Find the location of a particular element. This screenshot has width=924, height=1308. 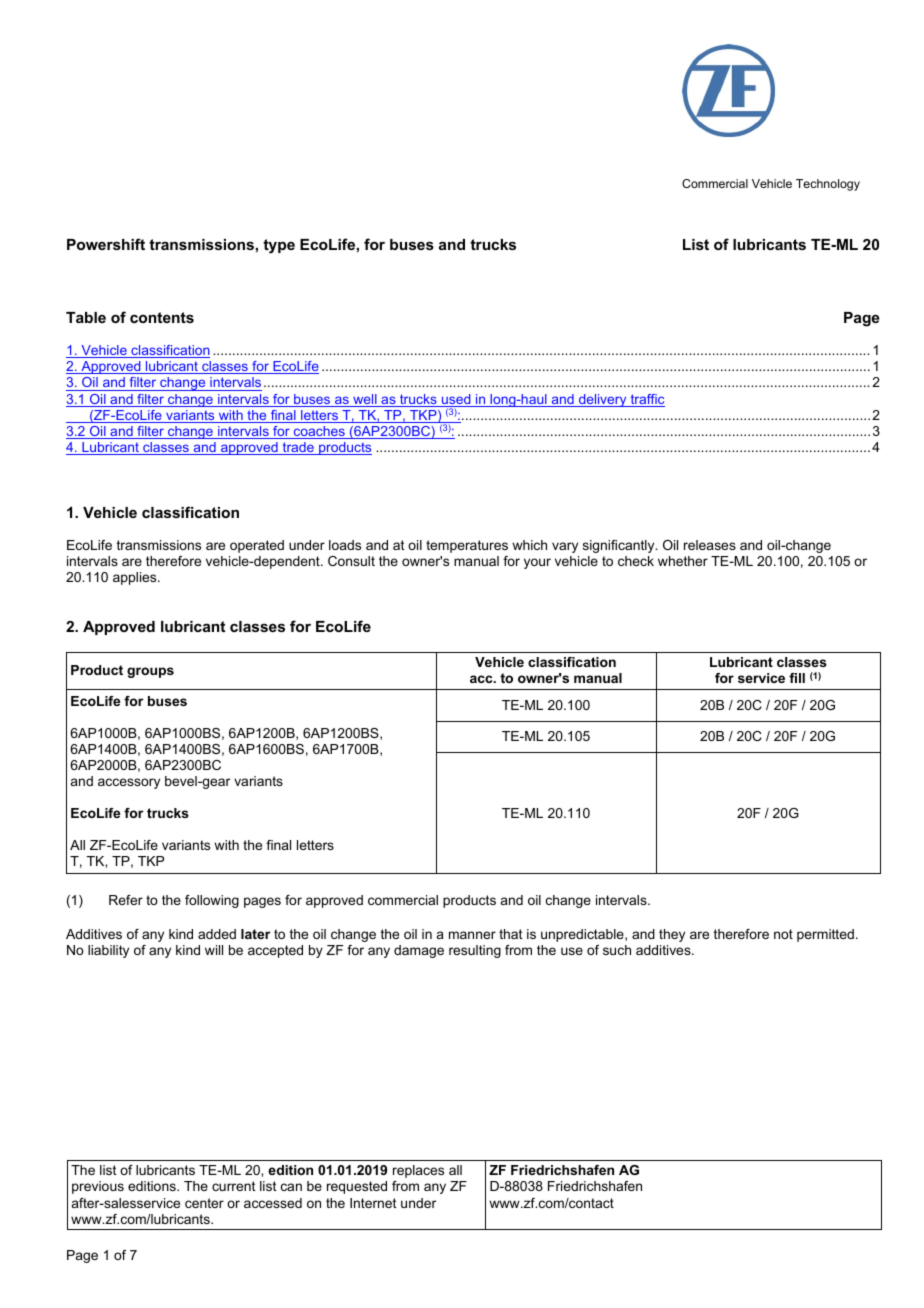

not is located at coordinates (783, 934).
